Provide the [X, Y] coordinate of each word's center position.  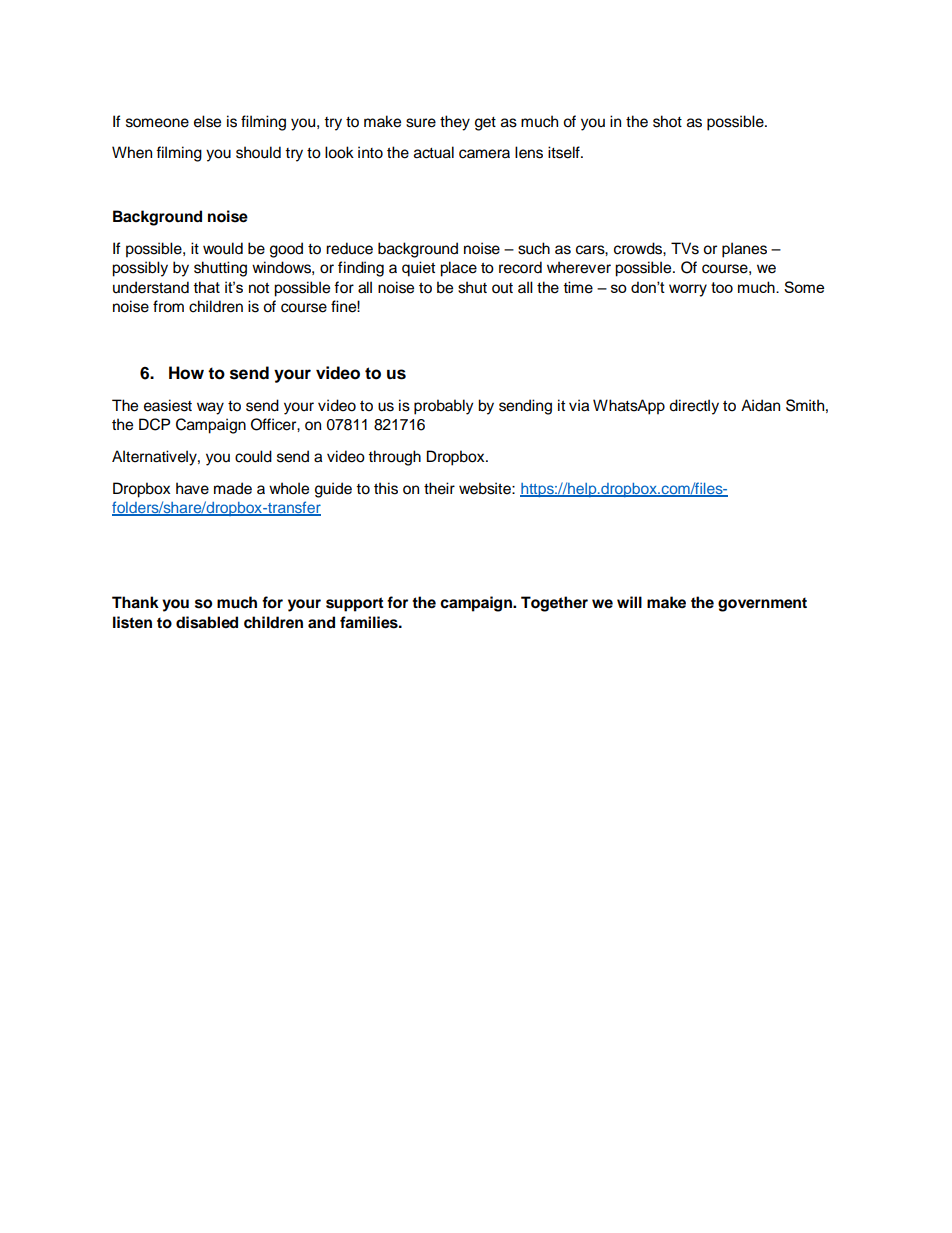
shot [667, 121]
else [207, 121]
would [223, 248]
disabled [207, 622]
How [186, 373]
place [458, 269]
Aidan [760, 405]
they [455, 123]
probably [444, 407]
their [439, 488]
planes [744, 250]
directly [694, 407]
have [192, 488]
